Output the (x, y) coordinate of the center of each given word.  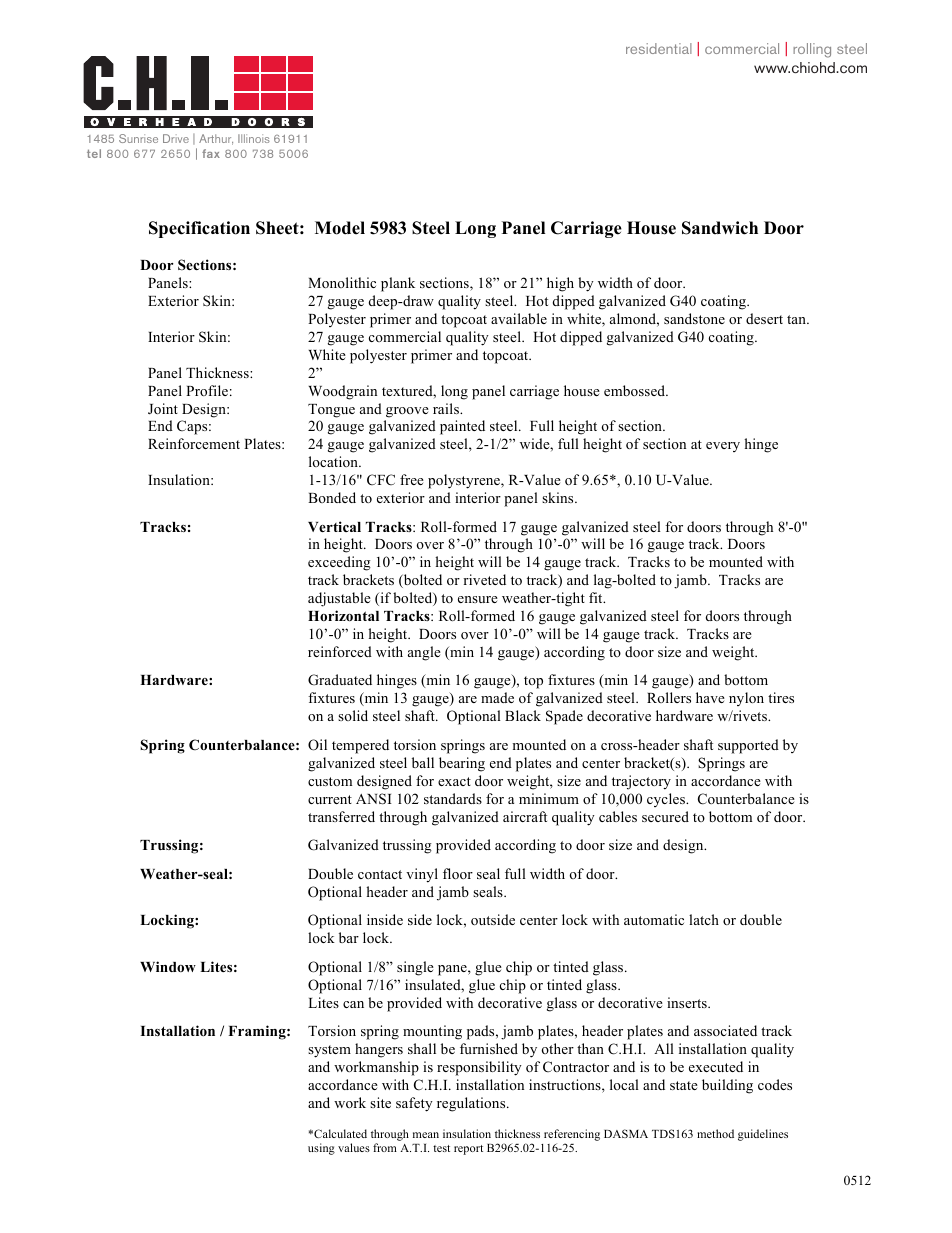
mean (426, 1135)
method (715, 1133)
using (321, 1149)
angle (424, 653)
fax (211, 153)
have (710, 697)
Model (340, 228)
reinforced (340, 651)
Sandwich (720, 228)
